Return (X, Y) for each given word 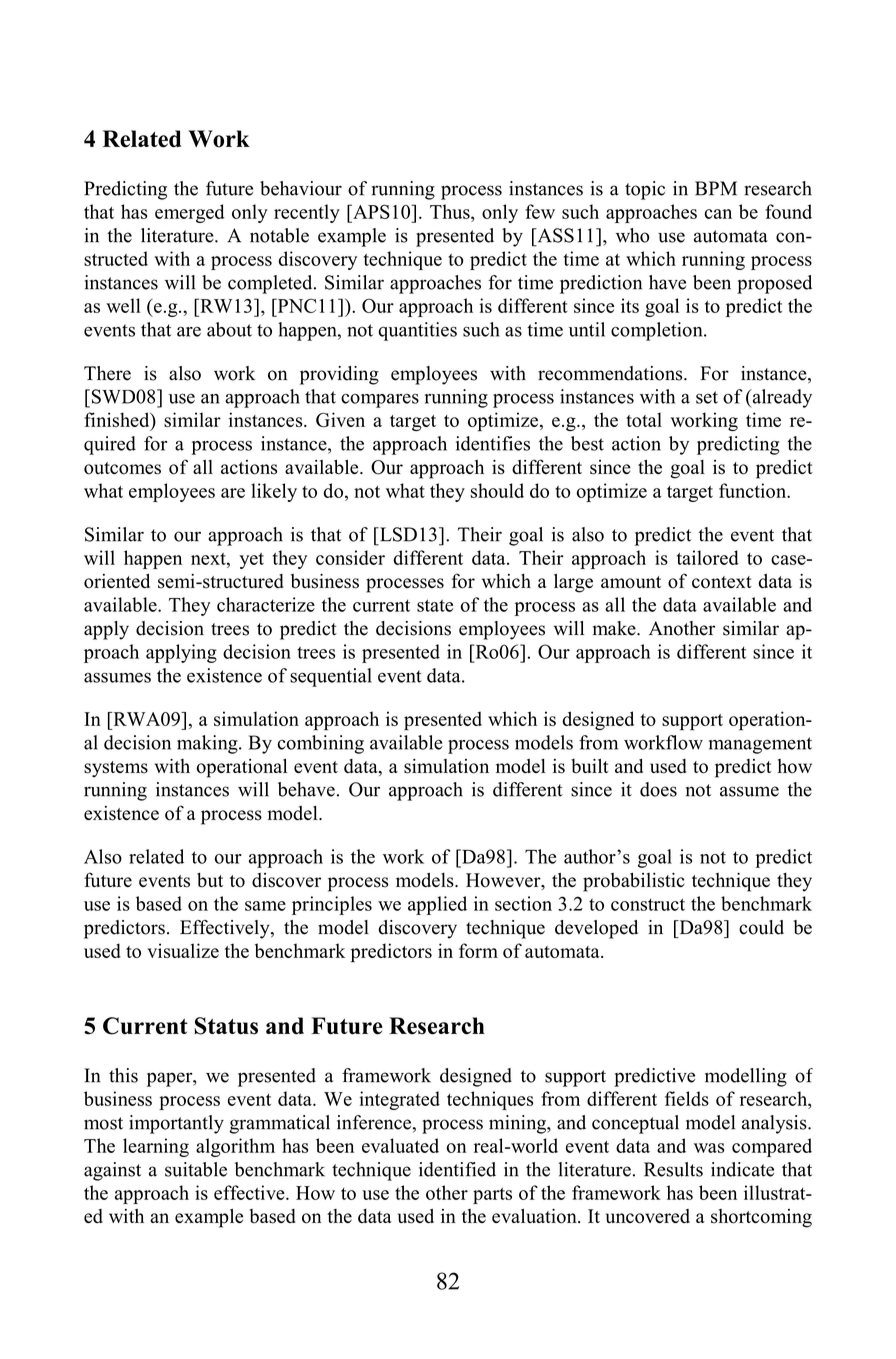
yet (251, 561)
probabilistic (634, 882)
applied (437, 905)
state (435, 605)
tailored (708, 557)
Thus (451, 211)
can (718, 214)
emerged (189, 213)
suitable (196, 1169)
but (210, 880)
